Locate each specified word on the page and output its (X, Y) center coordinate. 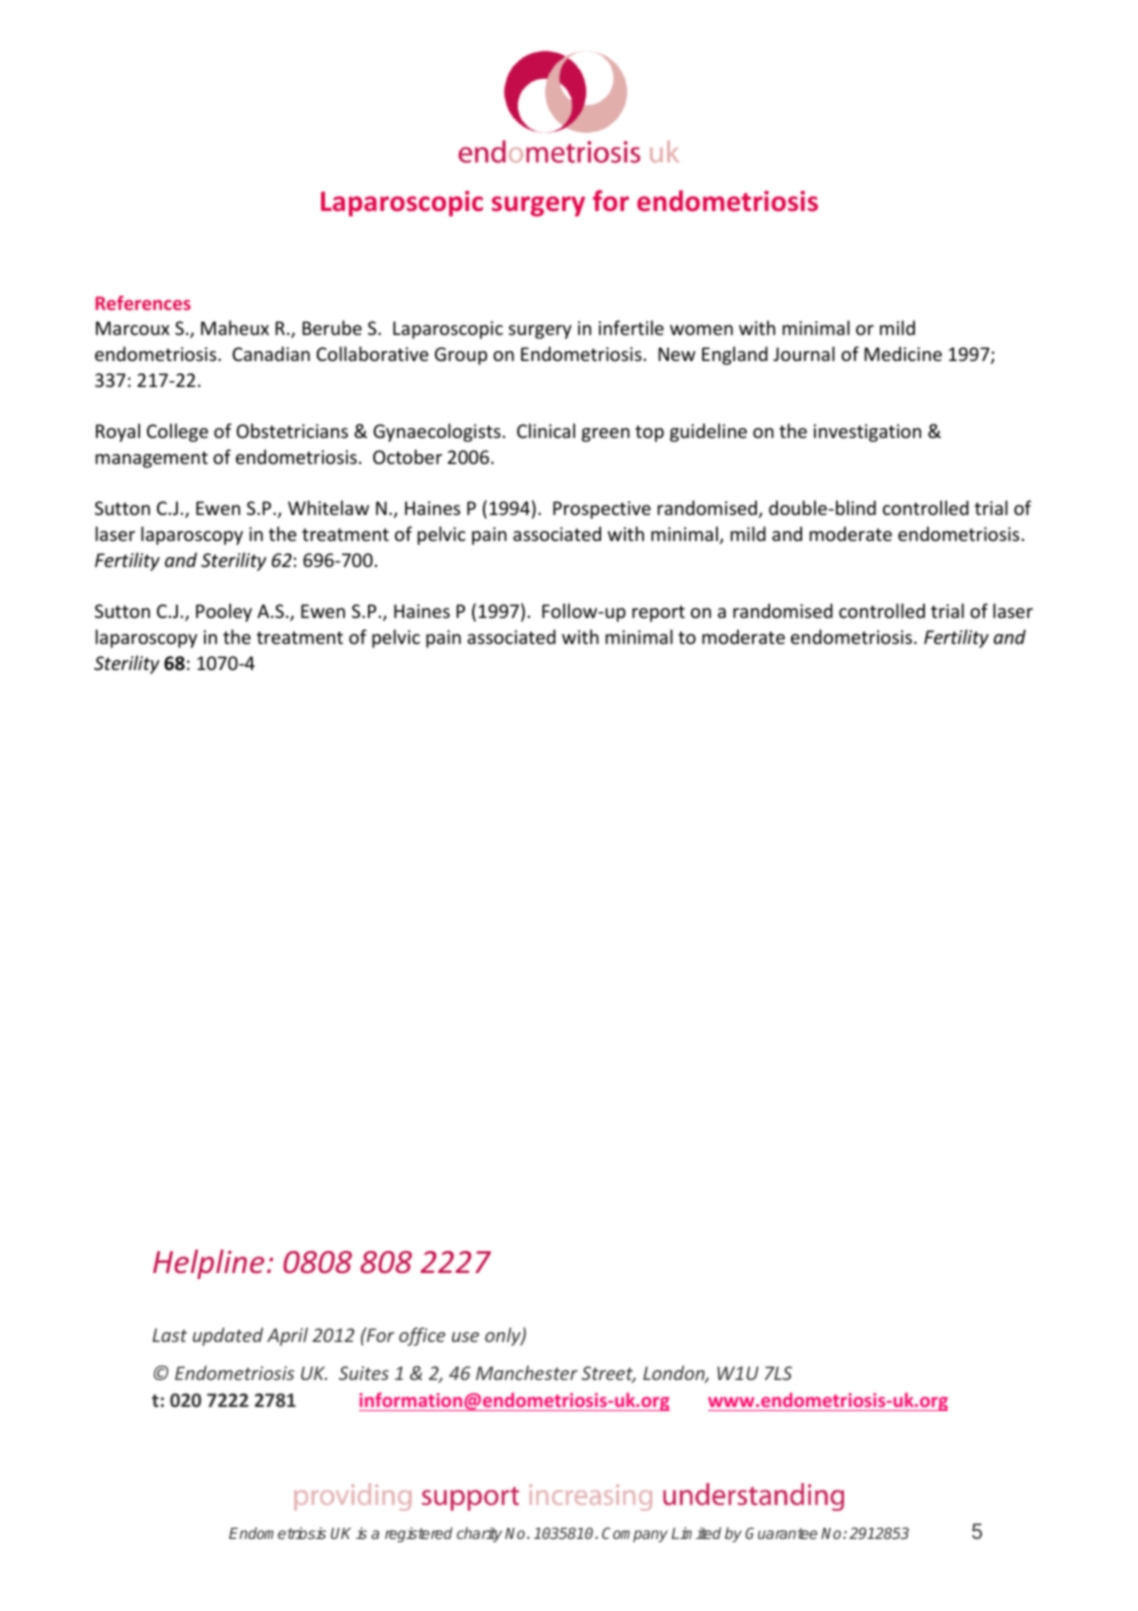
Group (461, 356)
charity (479, 1534)
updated (228, 1336)
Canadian (271, 353)
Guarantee (781, 1533)
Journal (804, 353)
